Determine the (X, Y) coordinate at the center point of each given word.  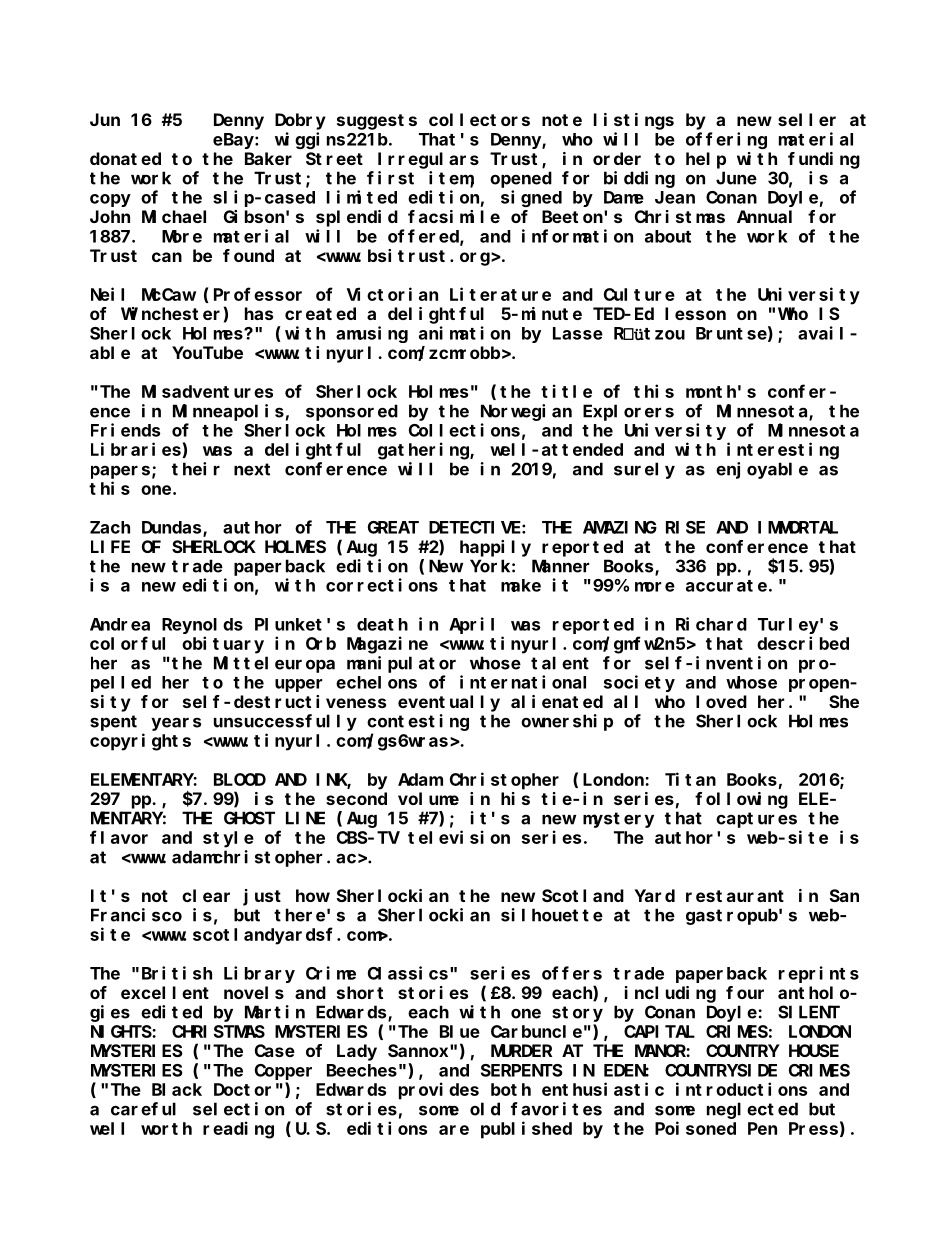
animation (464, 333)
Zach (110, 527)
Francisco (136, 915)
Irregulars (428, 160)
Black (177, 1089)
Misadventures (207, 391)
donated (125, 158)
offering (726, 140)
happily (495, 548)
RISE (685, 527)
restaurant (735, 896)
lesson (695, 313)
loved (721, 701)
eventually (449, 703)
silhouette (552, 915)
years (176, 724)
